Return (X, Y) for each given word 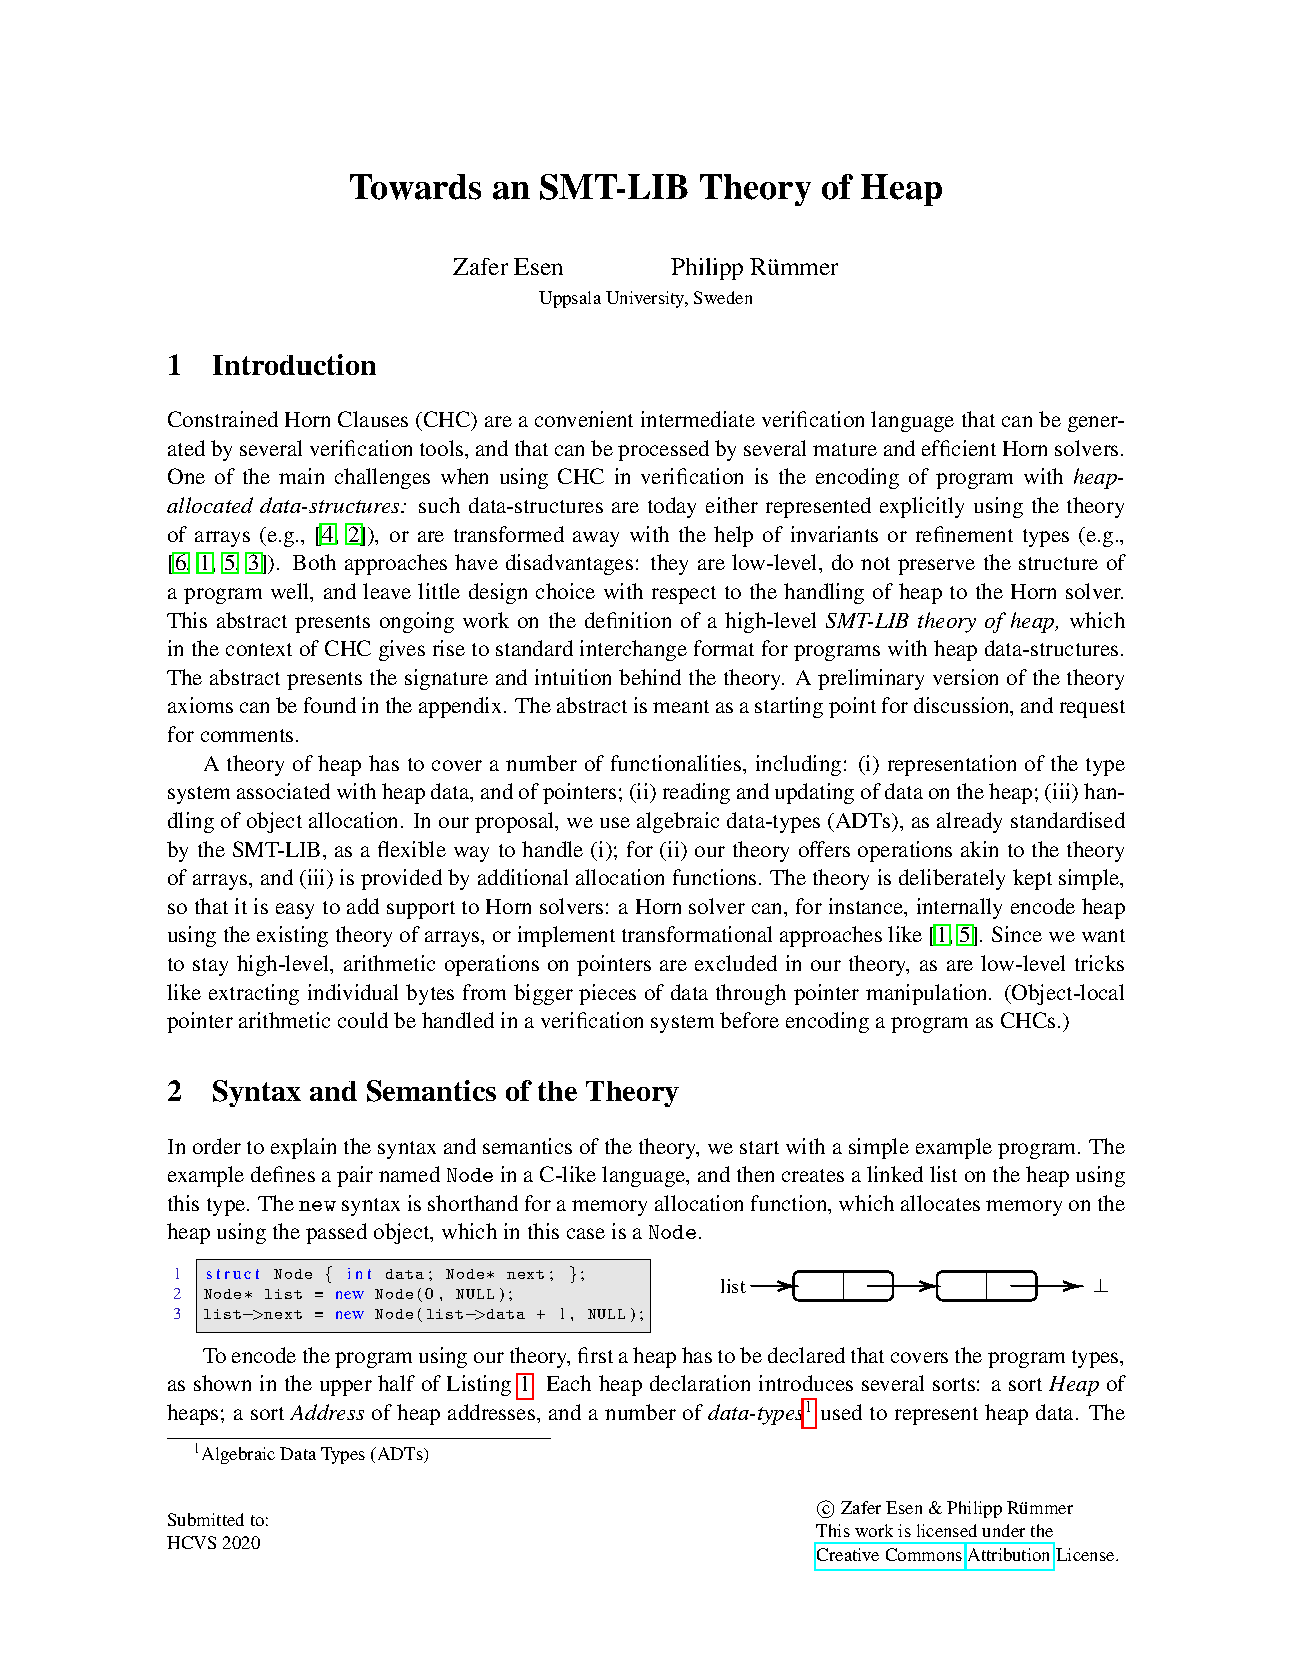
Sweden (723, 297)
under (1003, 1530)
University (646, 299)
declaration (700, 1383)
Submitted (206, 1519)
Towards (415, 187)
